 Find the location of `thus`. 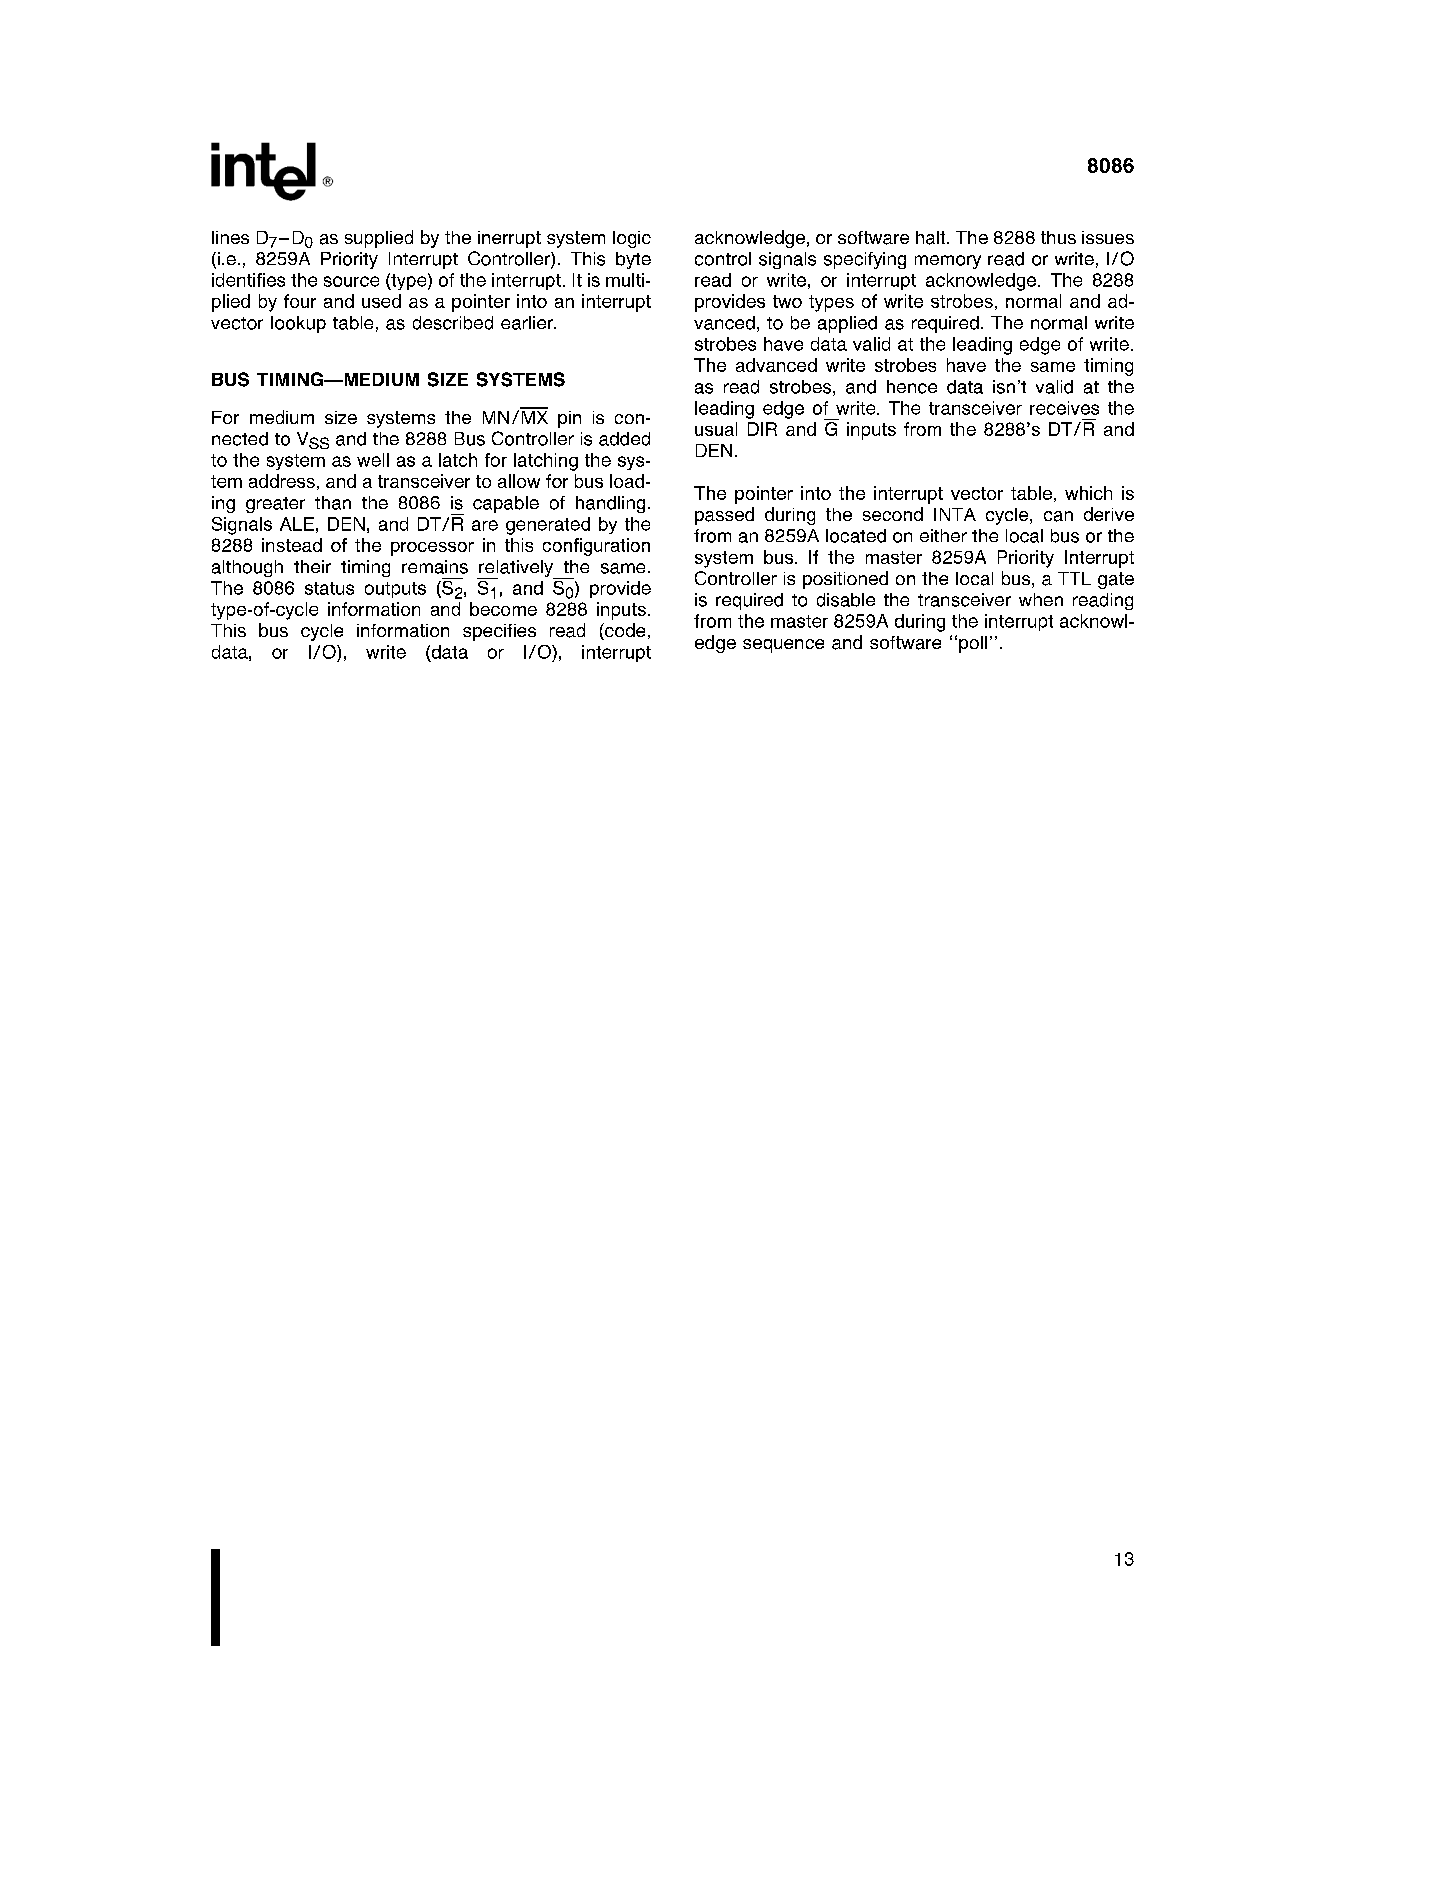

thus is located at coordinates (1058, 237).
